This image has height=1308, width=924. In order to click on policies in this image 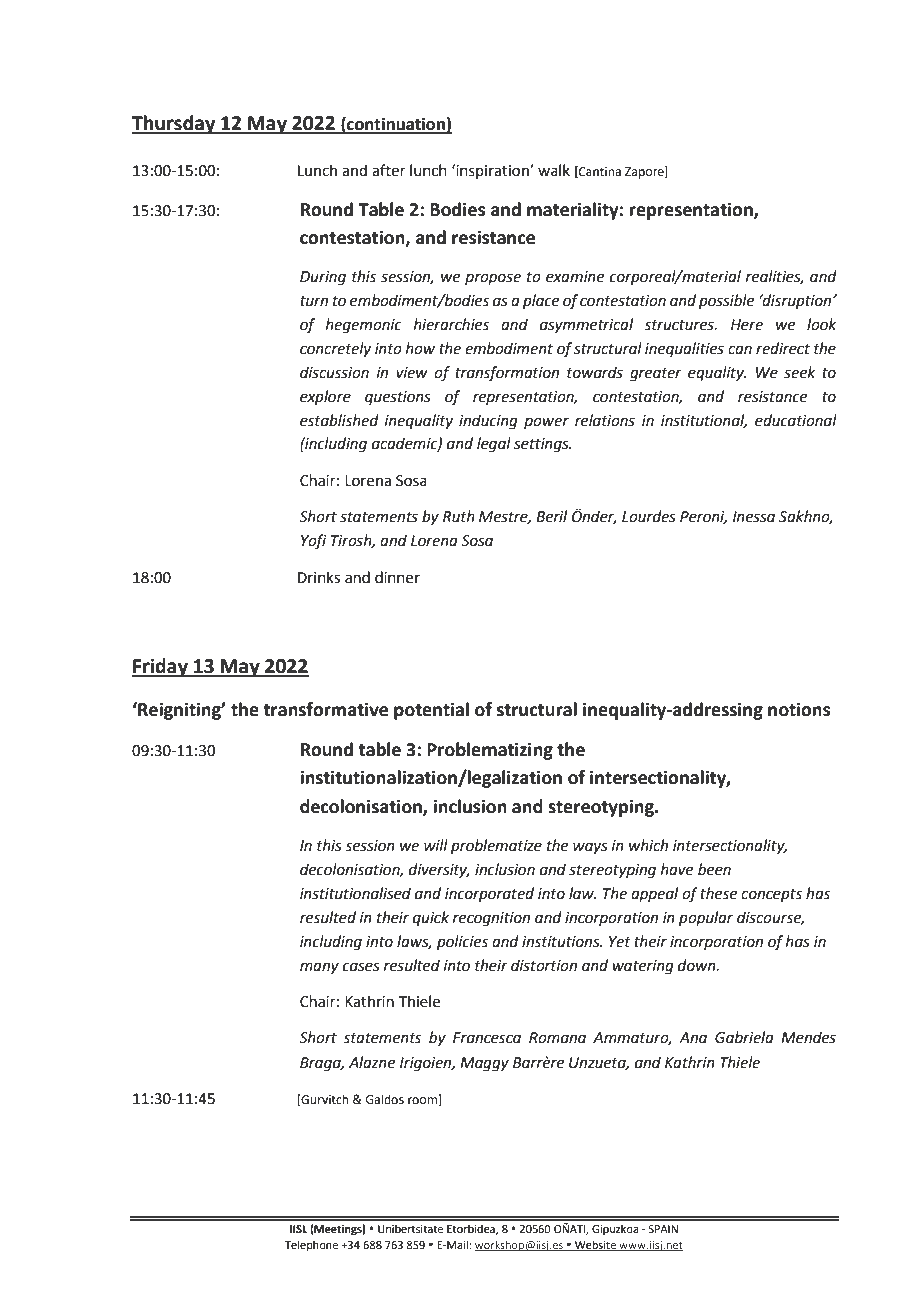, I will do `click(462, 942)`.
